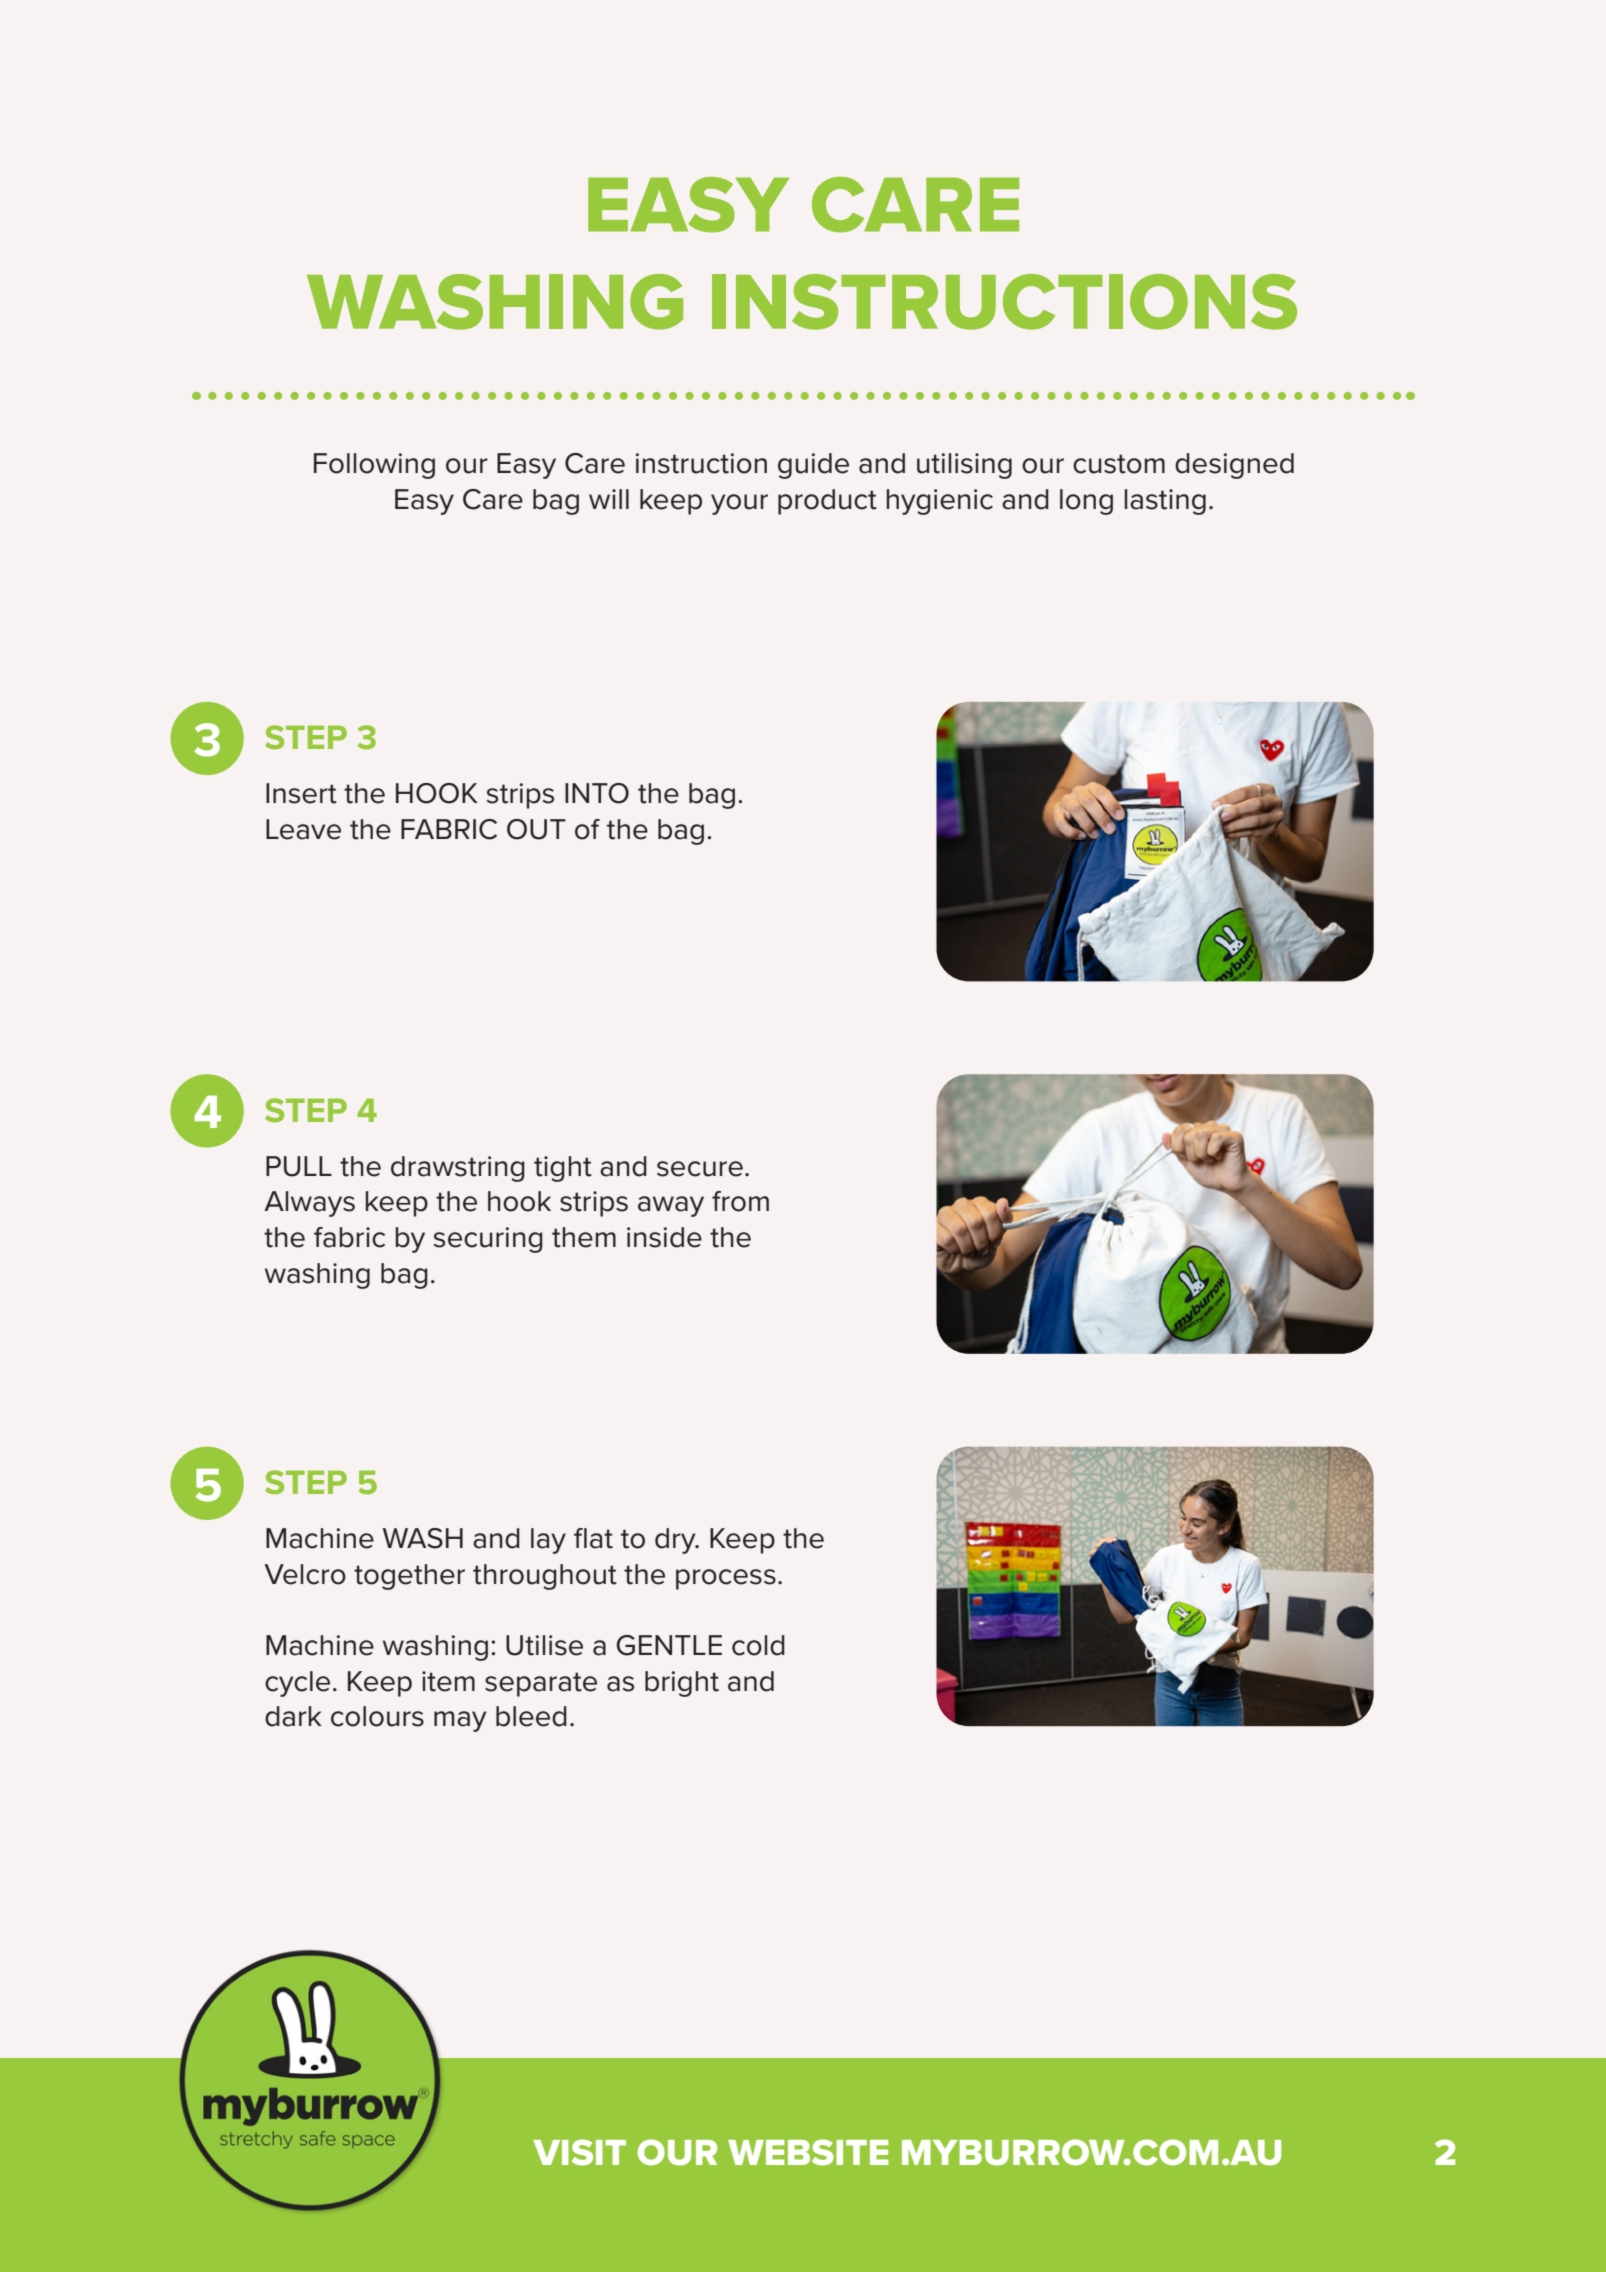  I want to click on drawstring, so click(458, 1169).
